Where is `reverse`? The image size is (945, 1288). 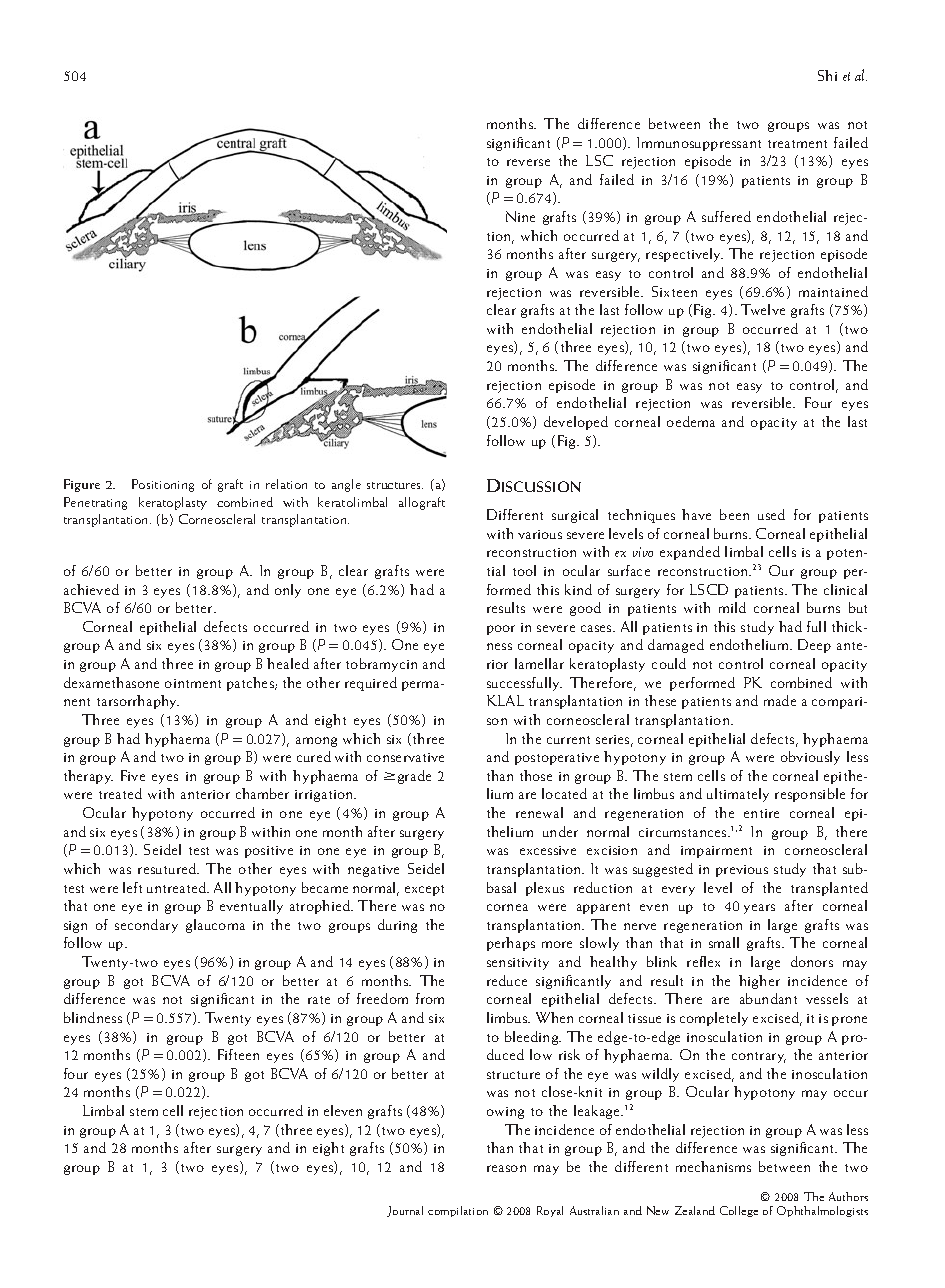 reverse is located at coordinates (528, 162).
